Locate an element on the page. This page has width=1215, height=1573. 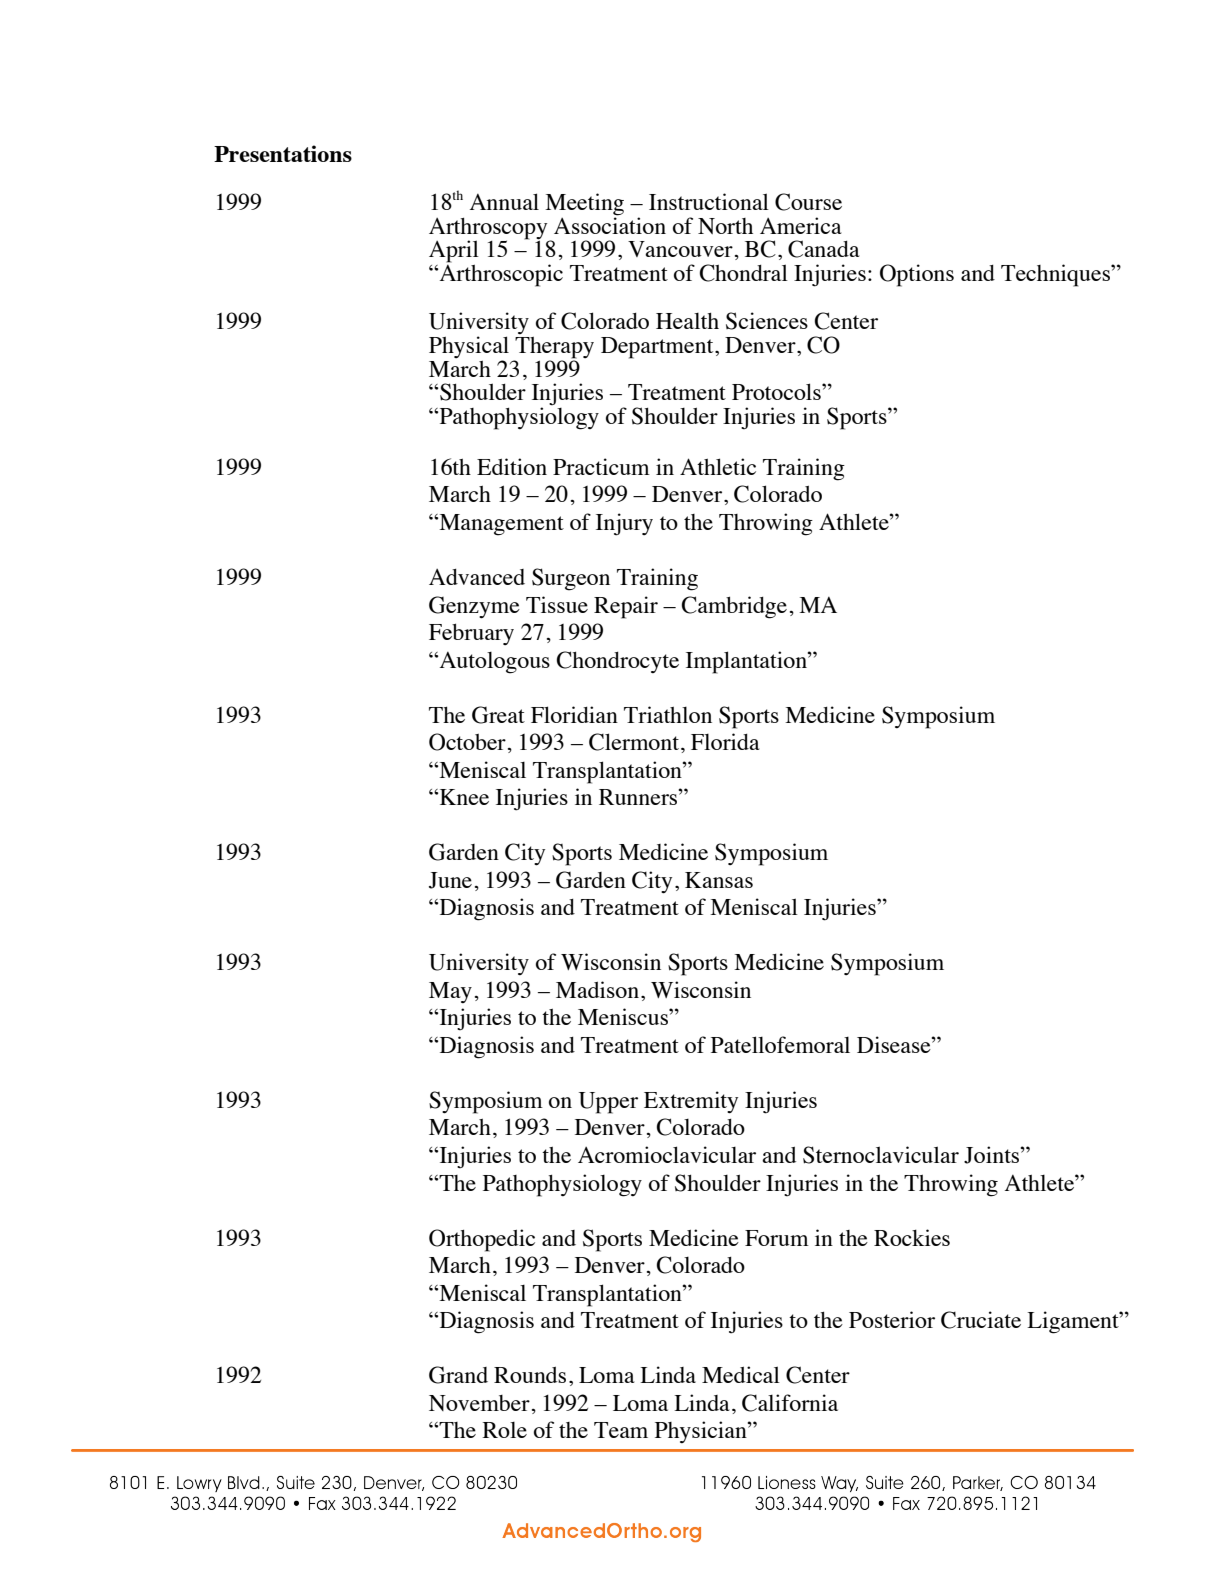
Options is located at coordinates (917, 275).
